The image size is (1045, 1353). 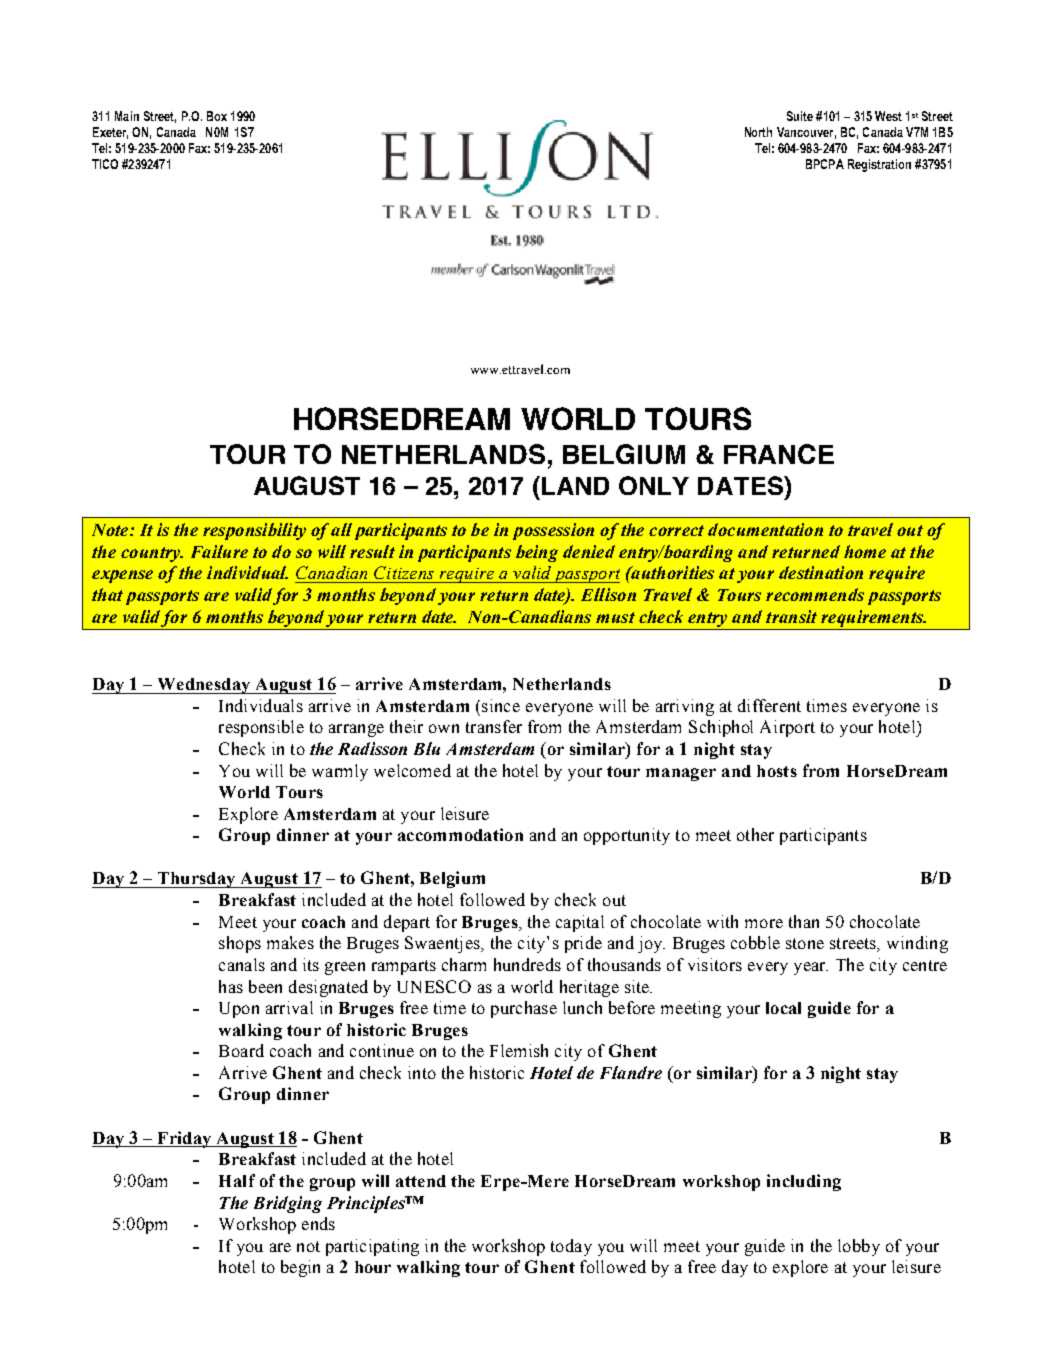 I want to click on possession, so click(x=553, y=531).
